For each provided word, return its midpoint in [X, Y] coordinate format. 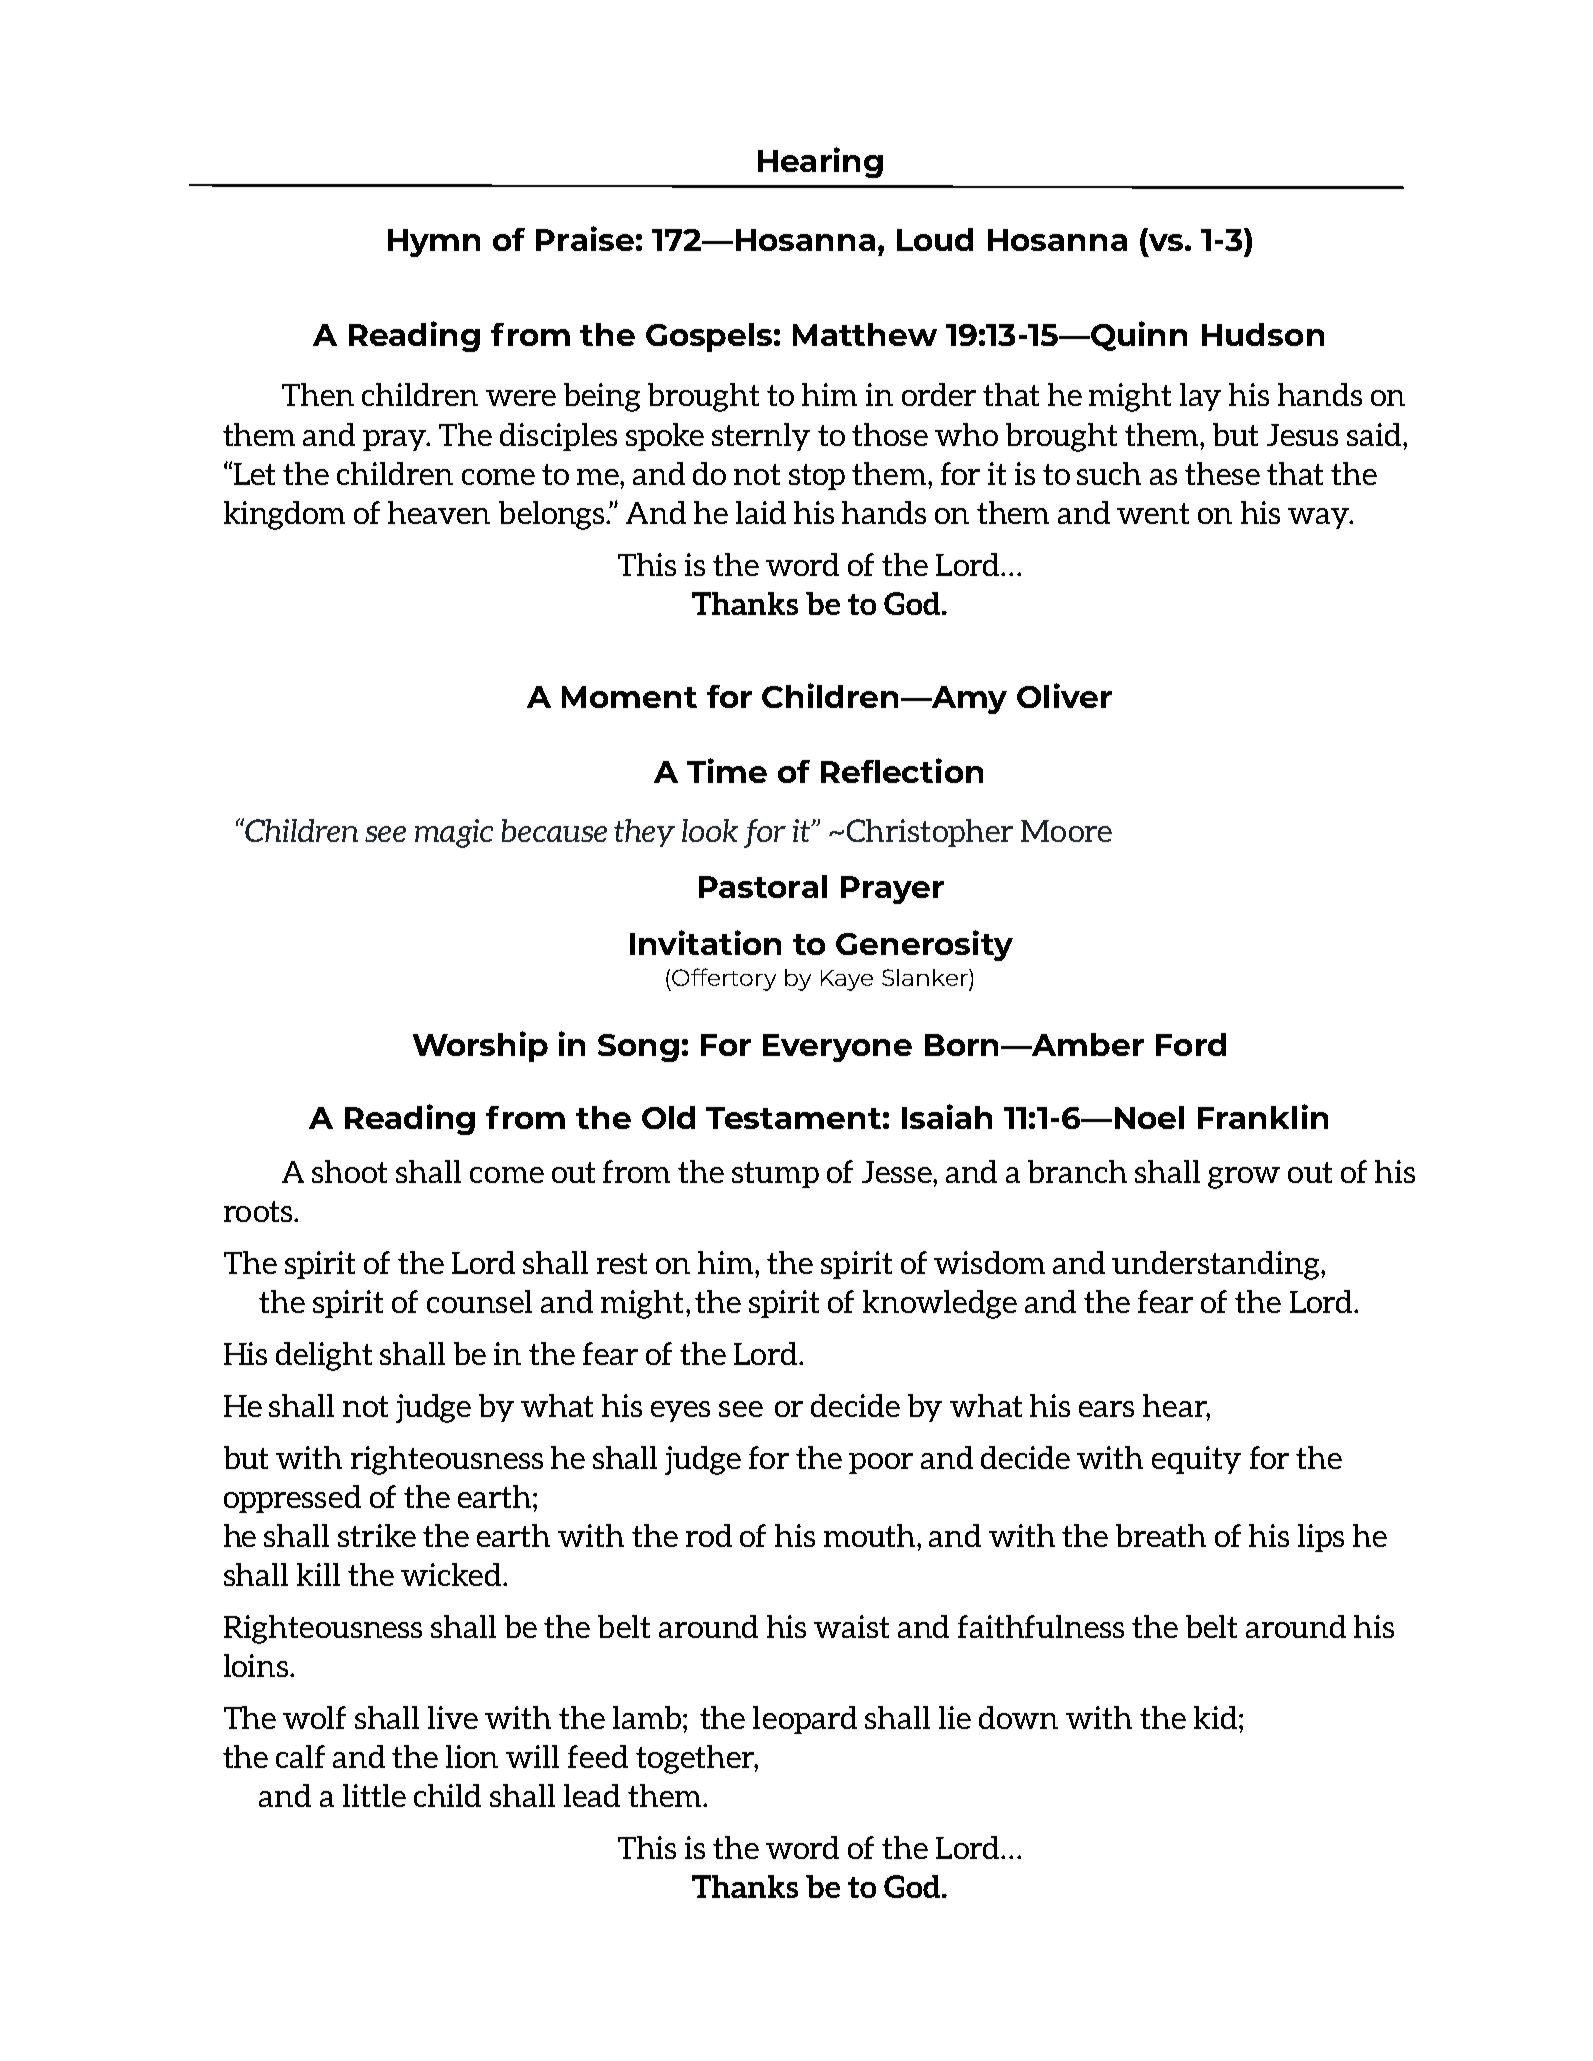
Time [727, 770]
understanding [1217, 1265]
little [374, 1795]
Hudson [1263, 334]
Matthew [865, 334]
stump [775, 1175]
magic [454, 833]
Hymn [434, 243]
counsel [479, 1301]
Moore [1066, 831]
